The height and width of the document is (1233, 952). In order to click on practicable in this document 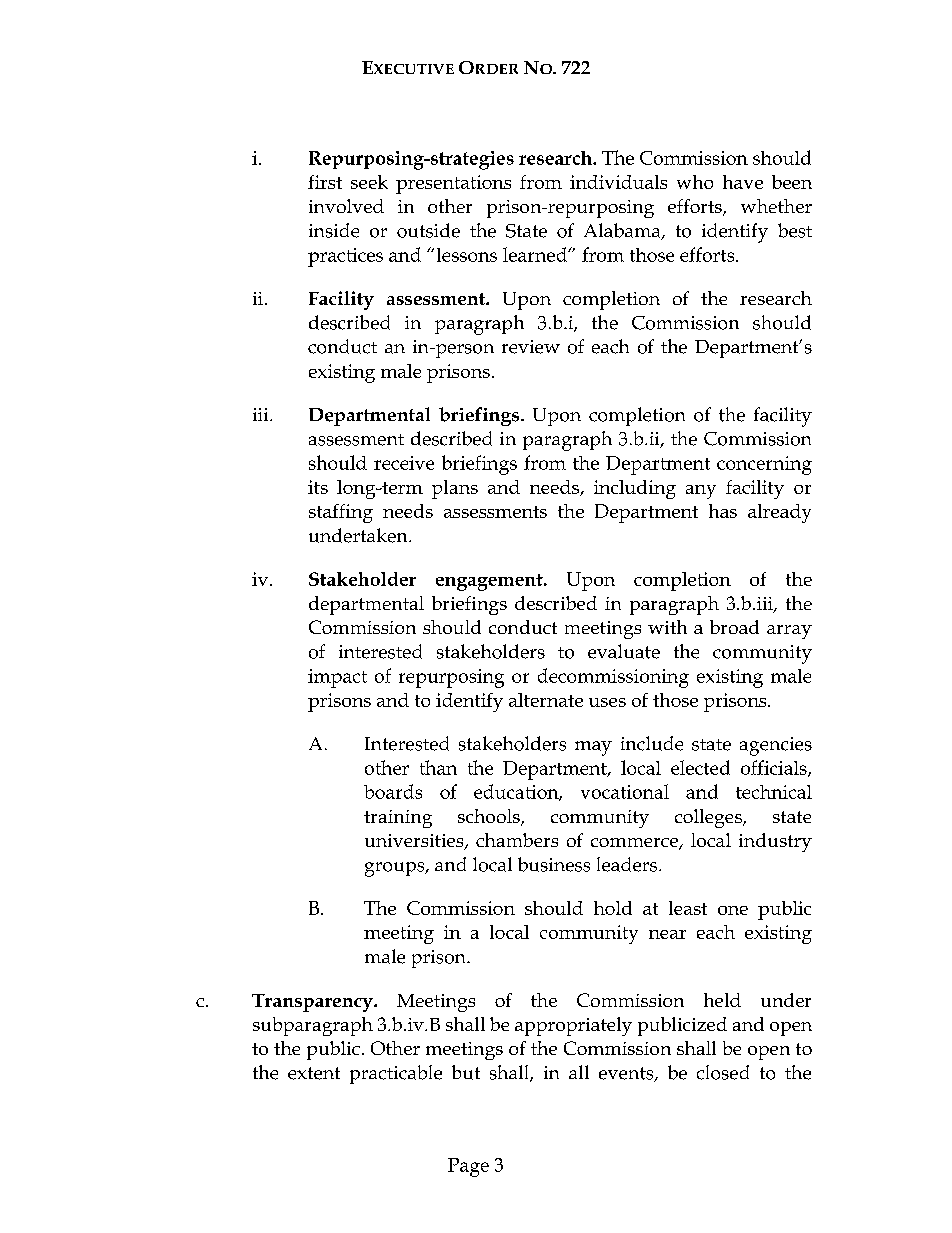, I will do `click(396, 1074)`.
